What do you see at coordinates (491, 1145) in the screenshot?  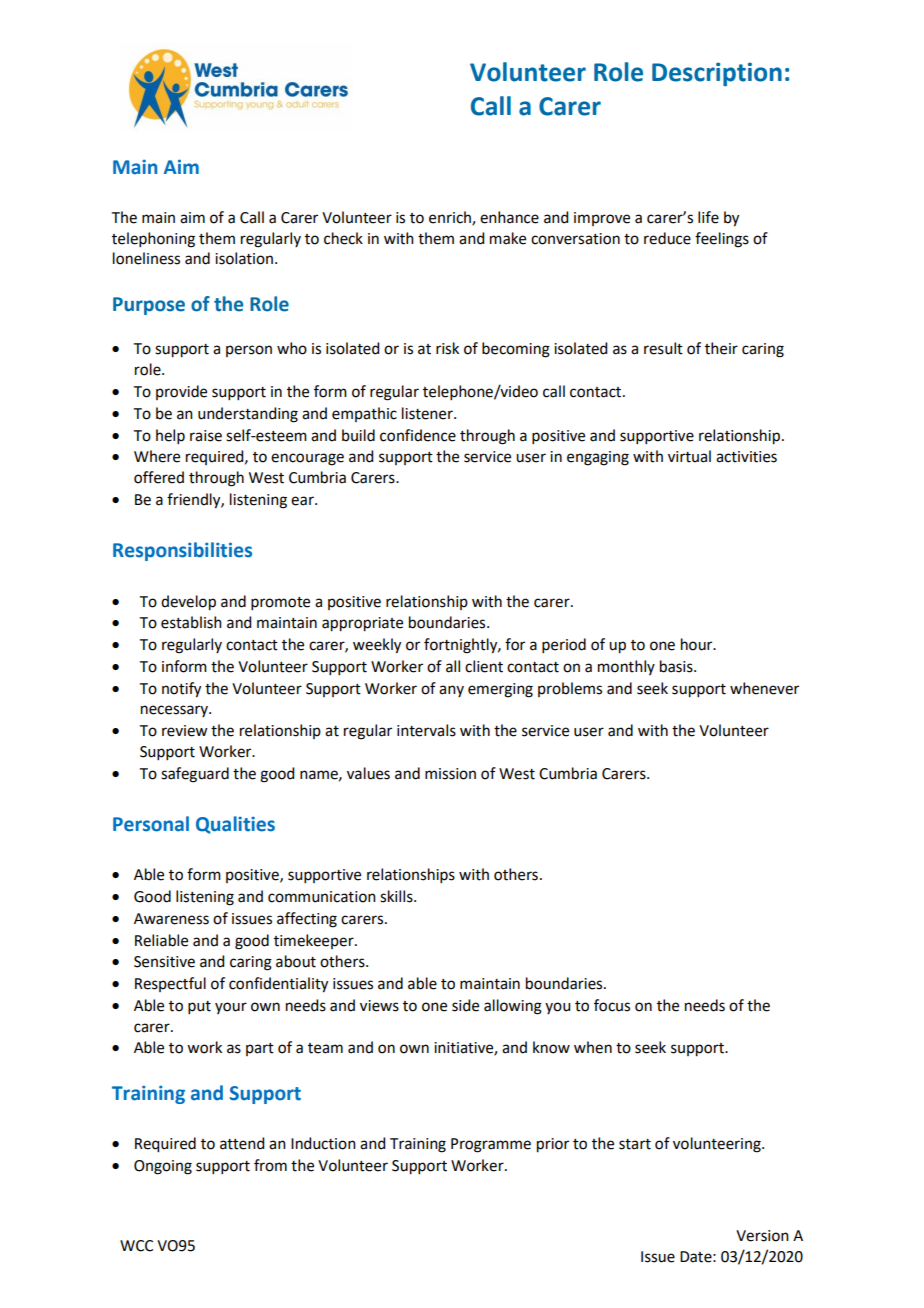 I see `Programme` at bounding box center [491, 1145].
